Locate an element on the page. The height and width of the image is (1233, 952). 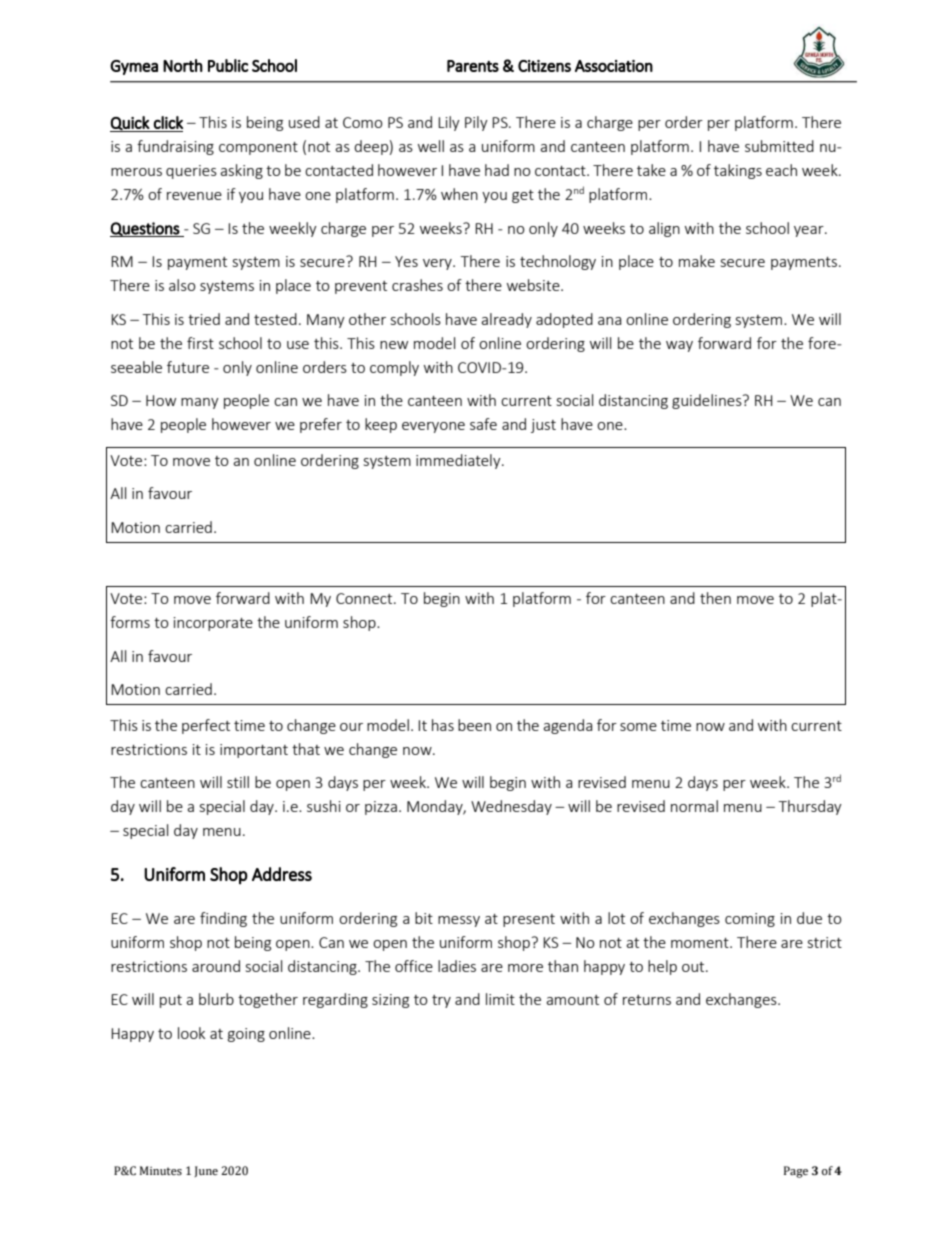
June is located at coordinates (206, 1171).
